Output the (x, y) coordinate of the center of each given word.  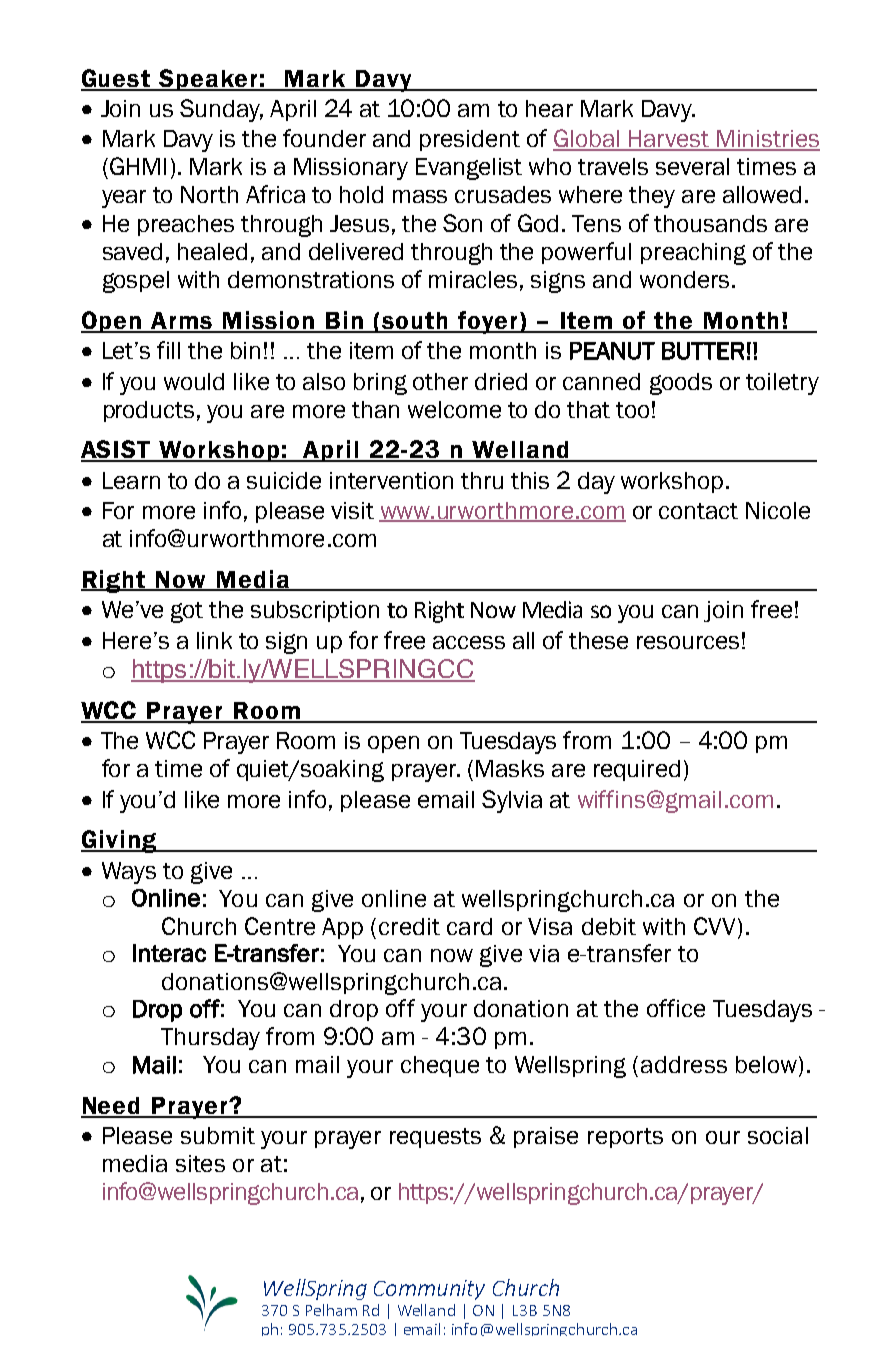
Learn (131, 480)
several (692, 166)
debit (609, 926)
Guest (117, 79)
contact (698, 511)
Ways (129, 873)
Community (429, 1290)
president (470, 140)
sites (200, 1163)
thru (482, 480)
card (469, 926)
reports (625, 1138)
